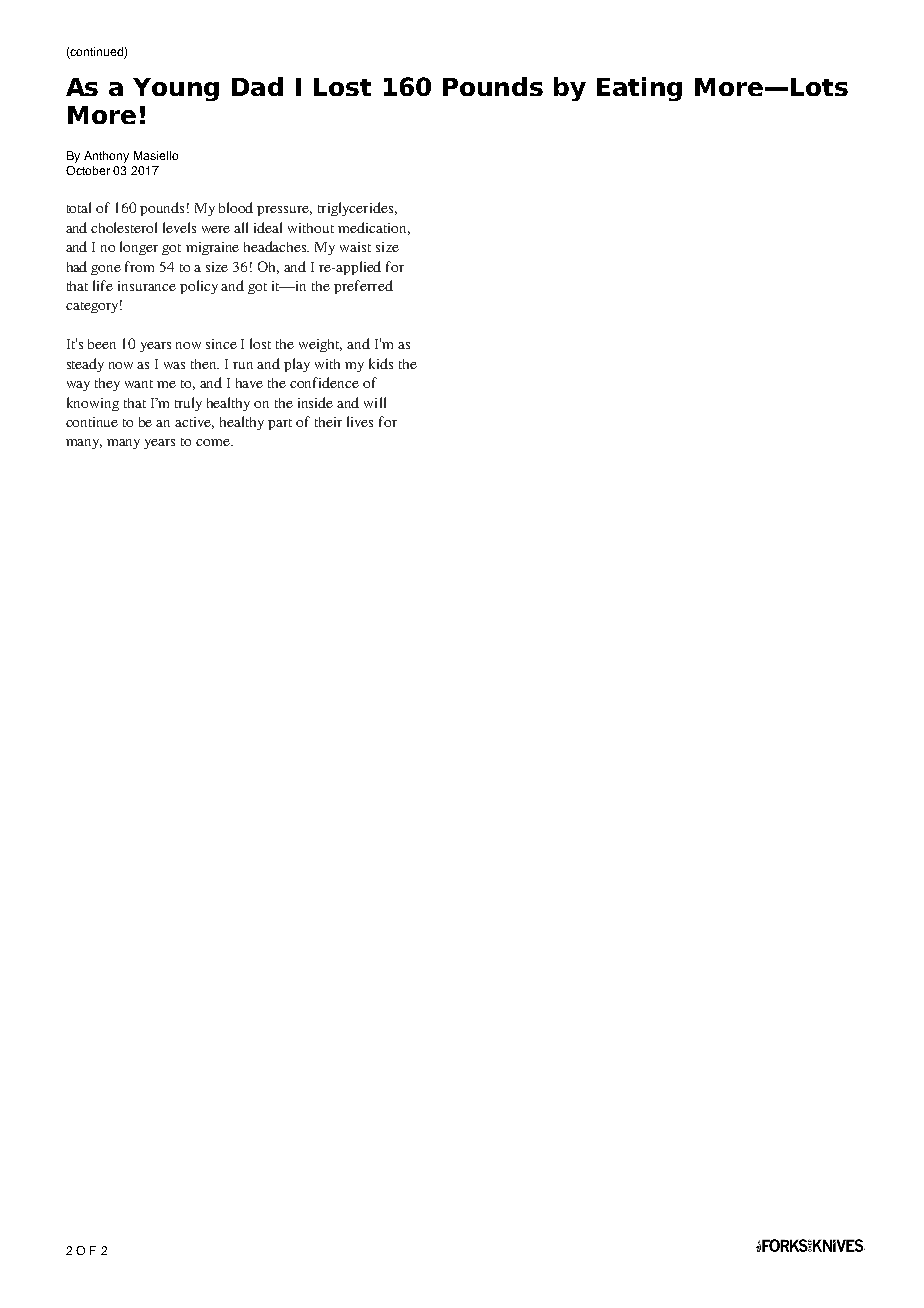  What do you see at coordinates (102, 344) in the screenshot?
I see `been` at bounding box center [102, 344].
